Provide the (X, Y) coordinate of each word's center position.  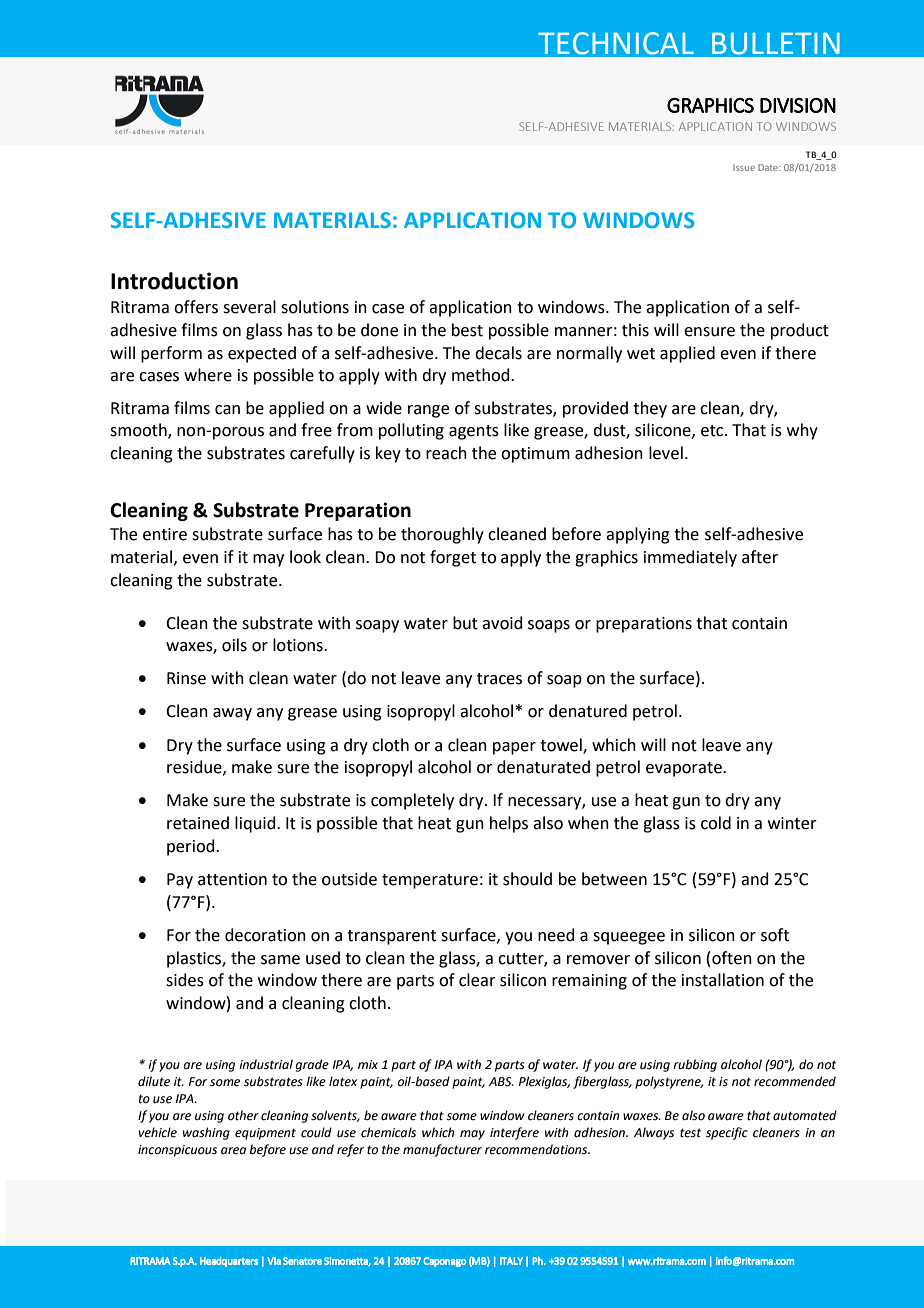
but (465, 623)
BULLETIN (776, 44)
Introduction (174, 281)
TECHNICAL (616, 43)
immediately (690, 558)
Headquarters (229, 1262)
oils (234, 645)
